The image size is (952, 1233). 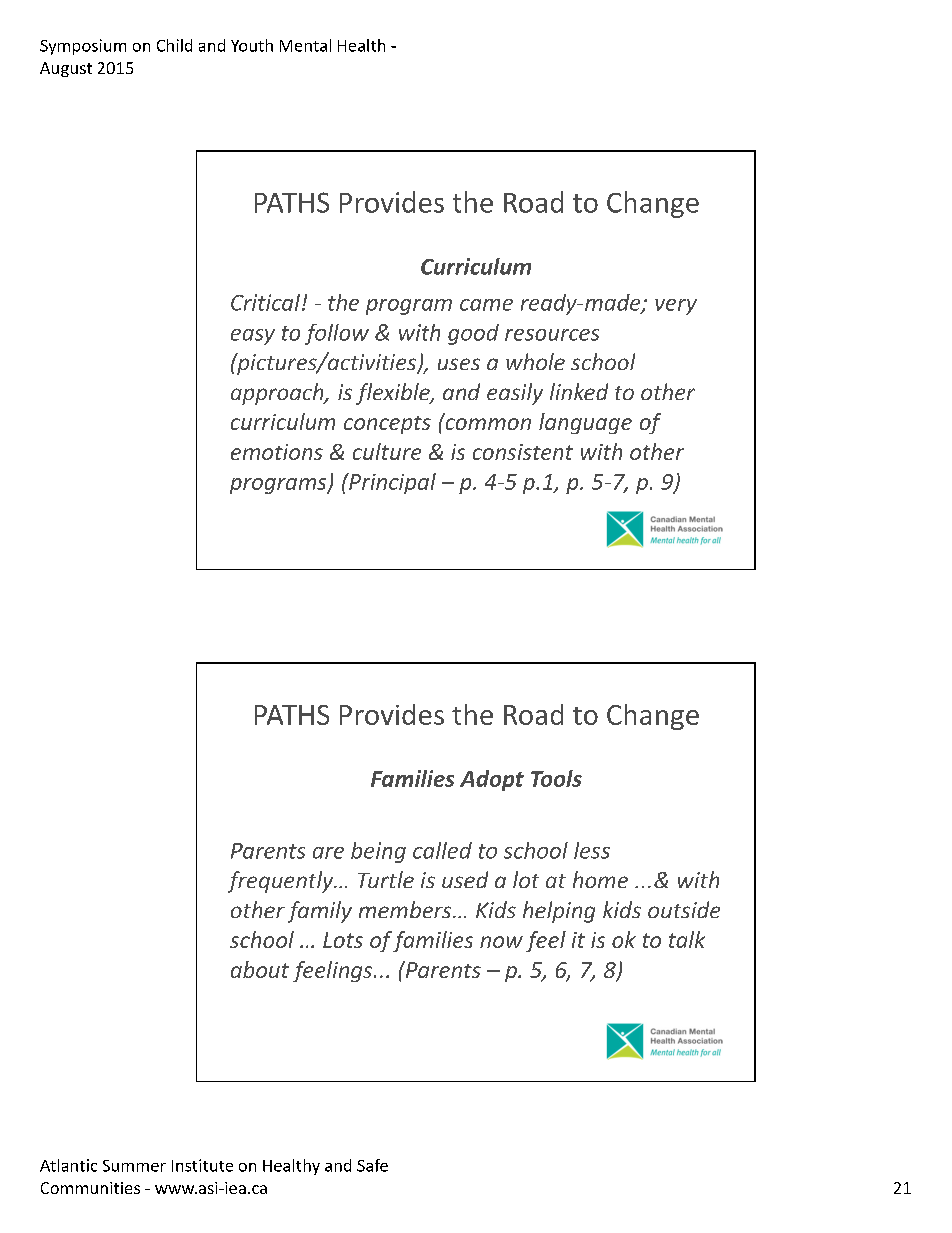 I want to click on home, so click(x=600, y=879).
